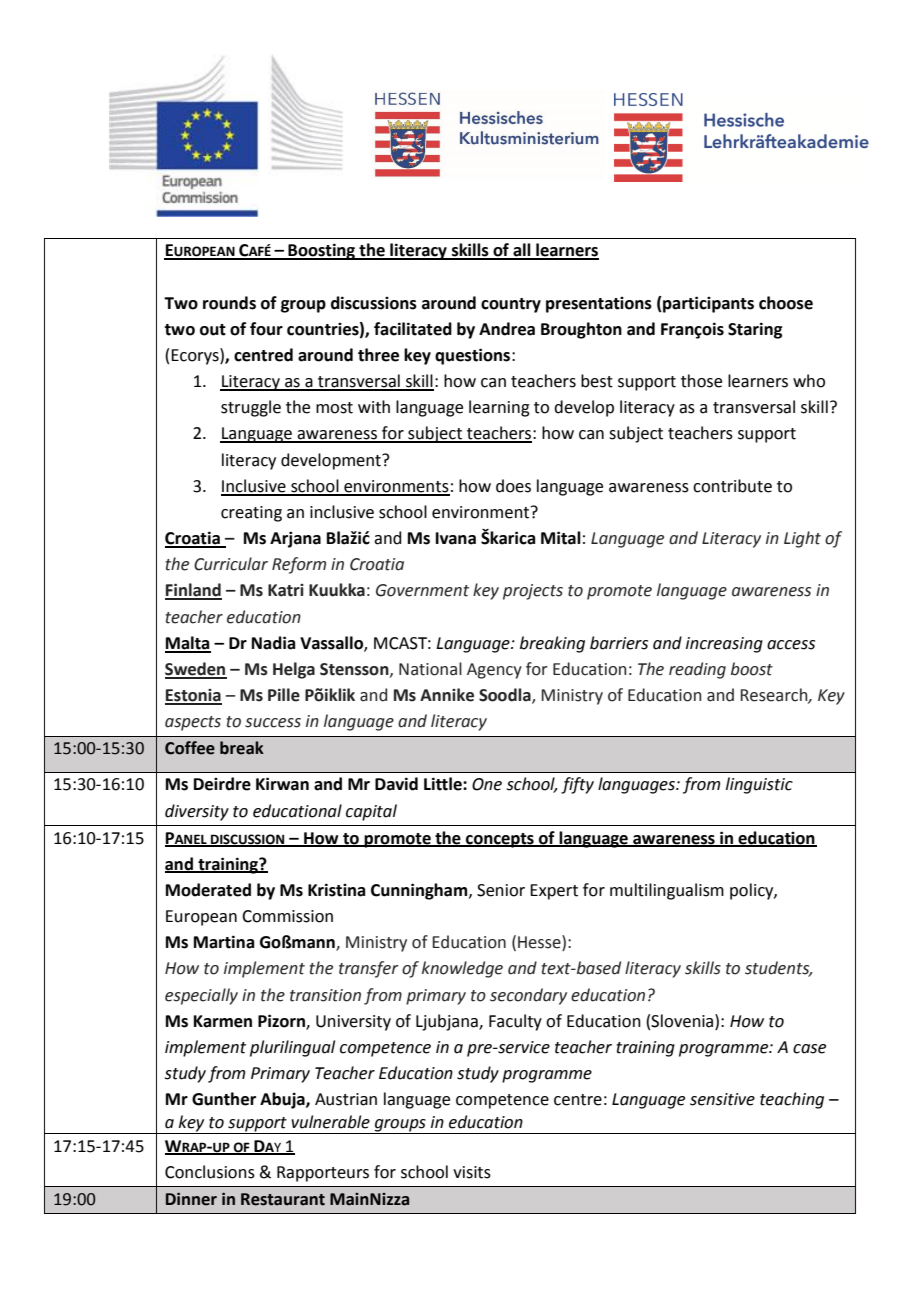  What do you see at coordinates (667, 891) in the page?
I see `multilingualism` at bounding box center [667, 891].
